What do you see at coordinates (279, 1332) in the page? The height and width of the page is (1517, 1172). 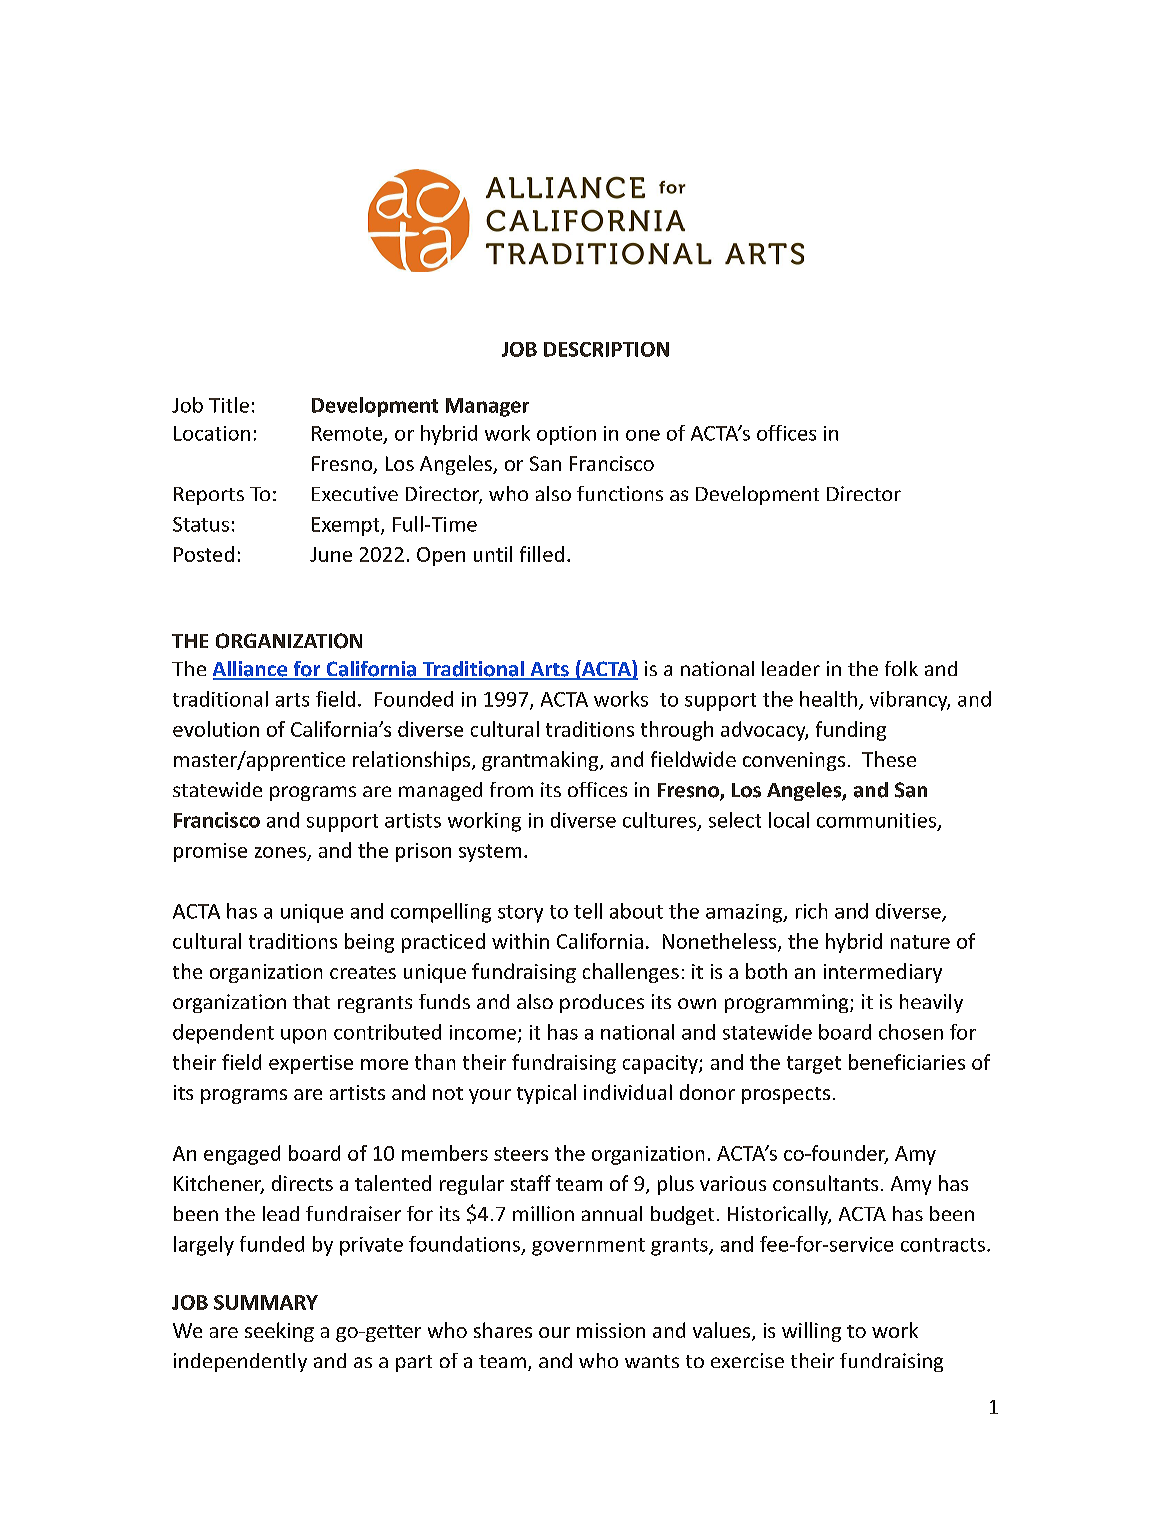 I see `seeking` at bounding box center [279, 1332].
